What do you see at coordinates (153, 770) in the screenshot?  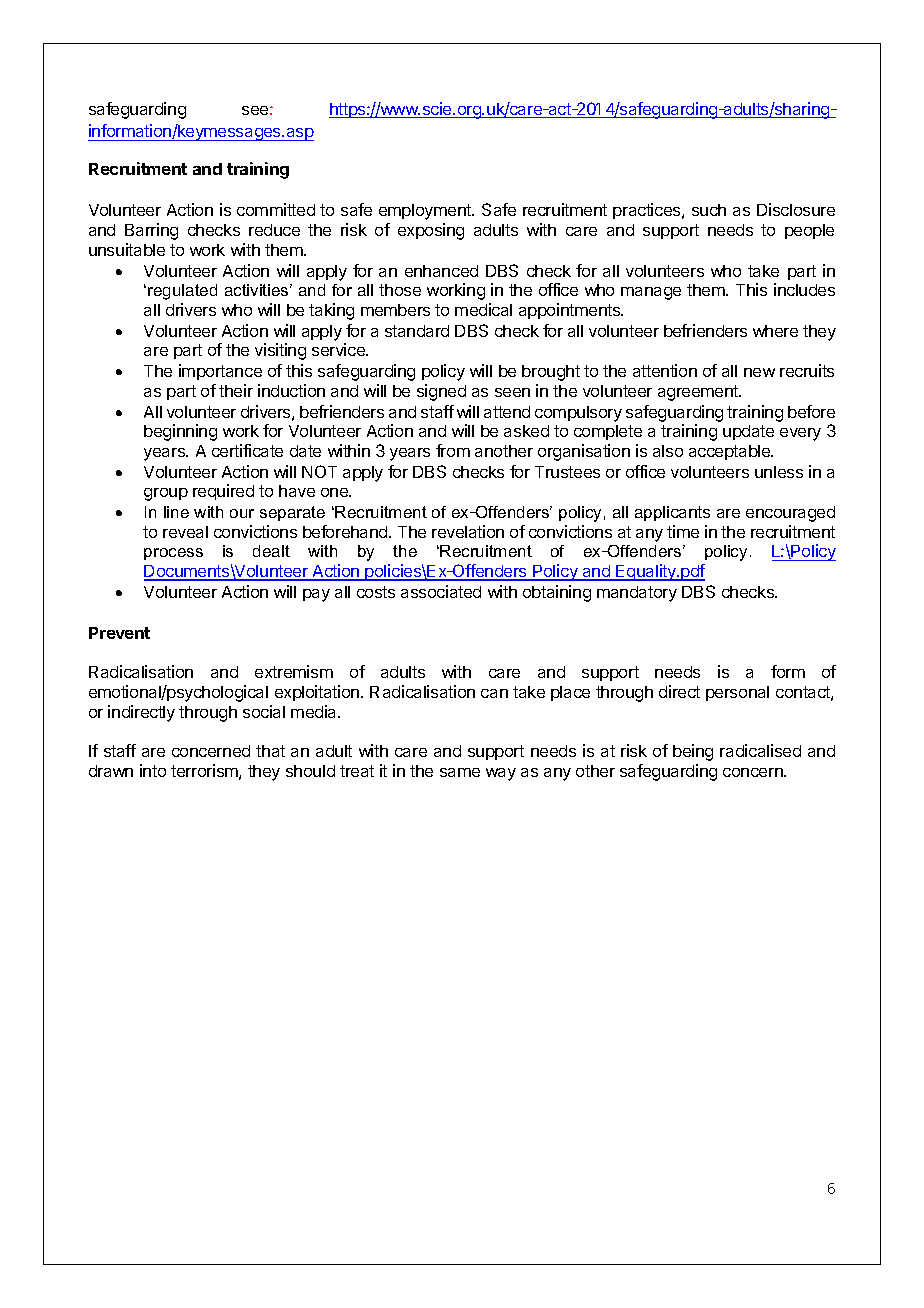 I see `into` at bounding box center [153, 770].
